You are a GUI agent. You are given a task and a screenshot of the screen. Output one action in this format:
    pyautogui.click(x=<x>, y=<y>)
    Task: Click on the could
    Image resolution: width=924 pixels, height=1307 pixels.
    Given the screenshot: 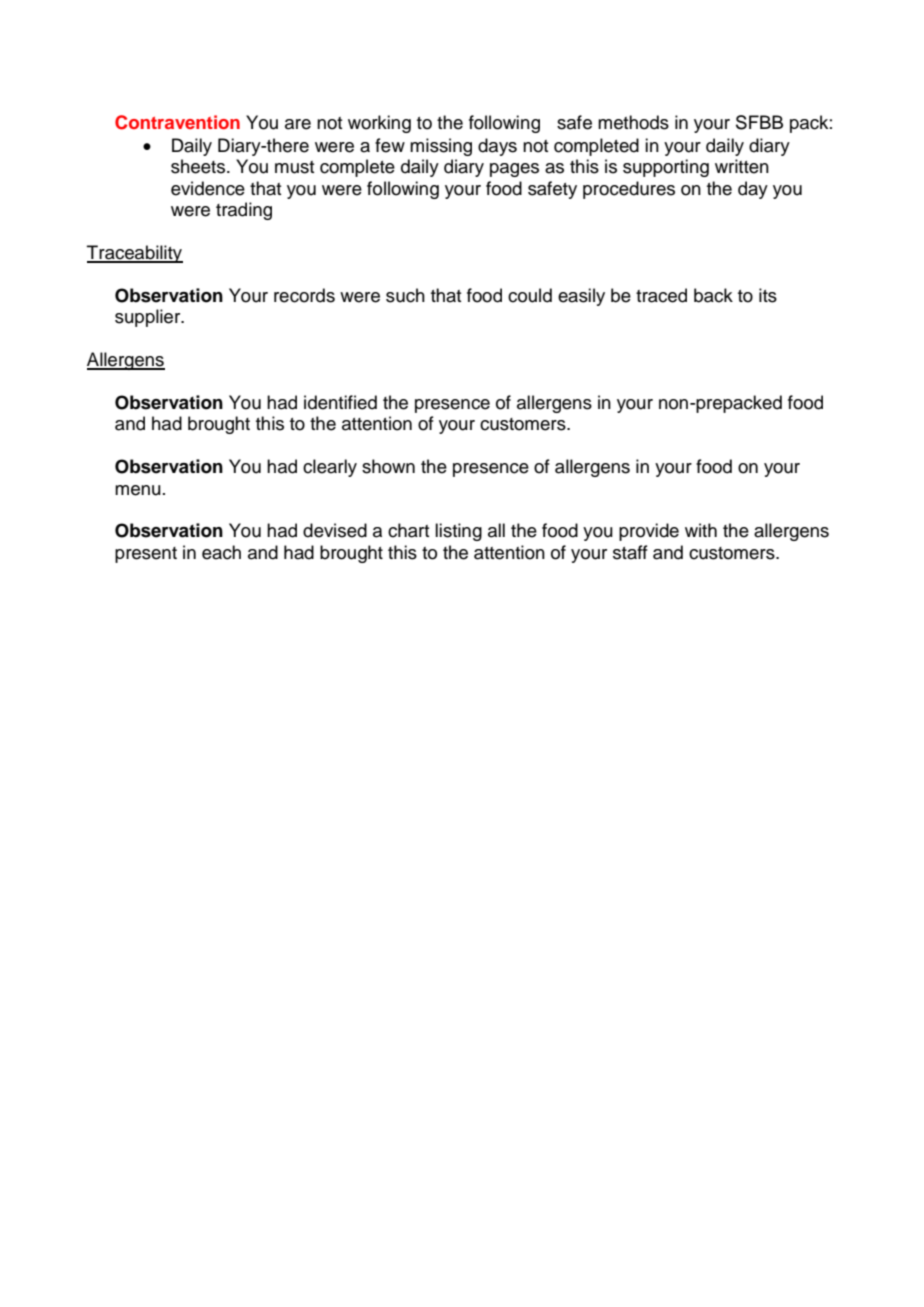 What is the action you would take?
    pyautogui.click(x=530, y=295)
